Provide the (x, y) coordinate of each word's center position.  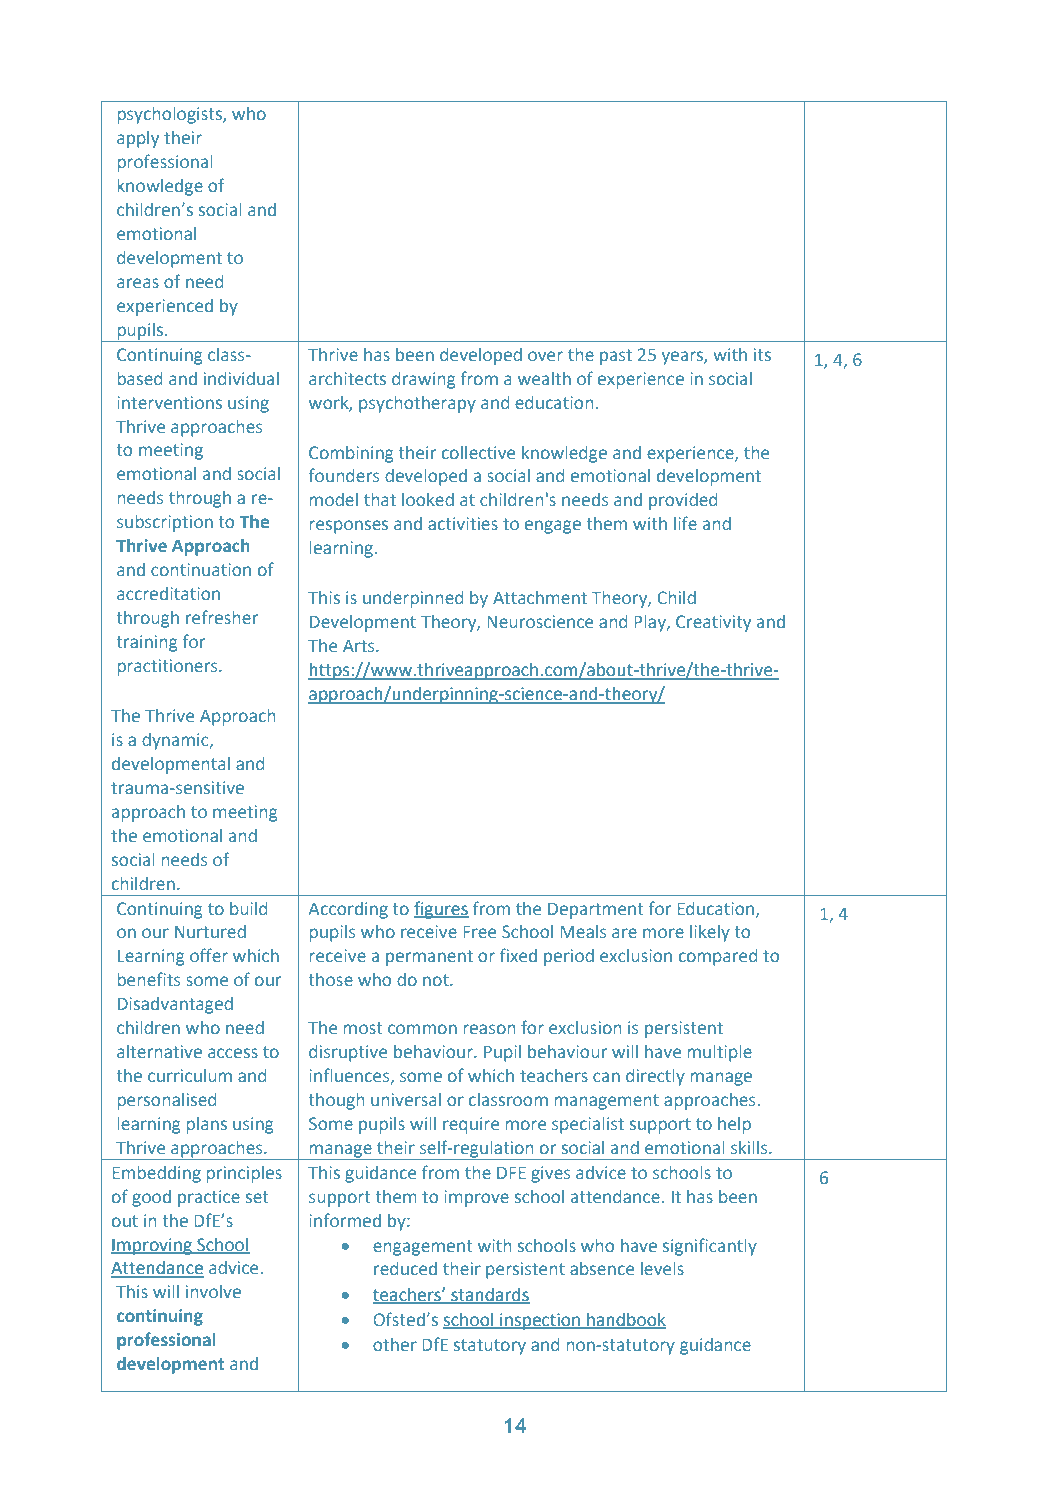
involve (213, 1291)
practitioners (169, 667)
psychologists (171, 115)
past (616, 357)
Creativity (713, 623)
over (545, 356)
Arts (360, 646)
